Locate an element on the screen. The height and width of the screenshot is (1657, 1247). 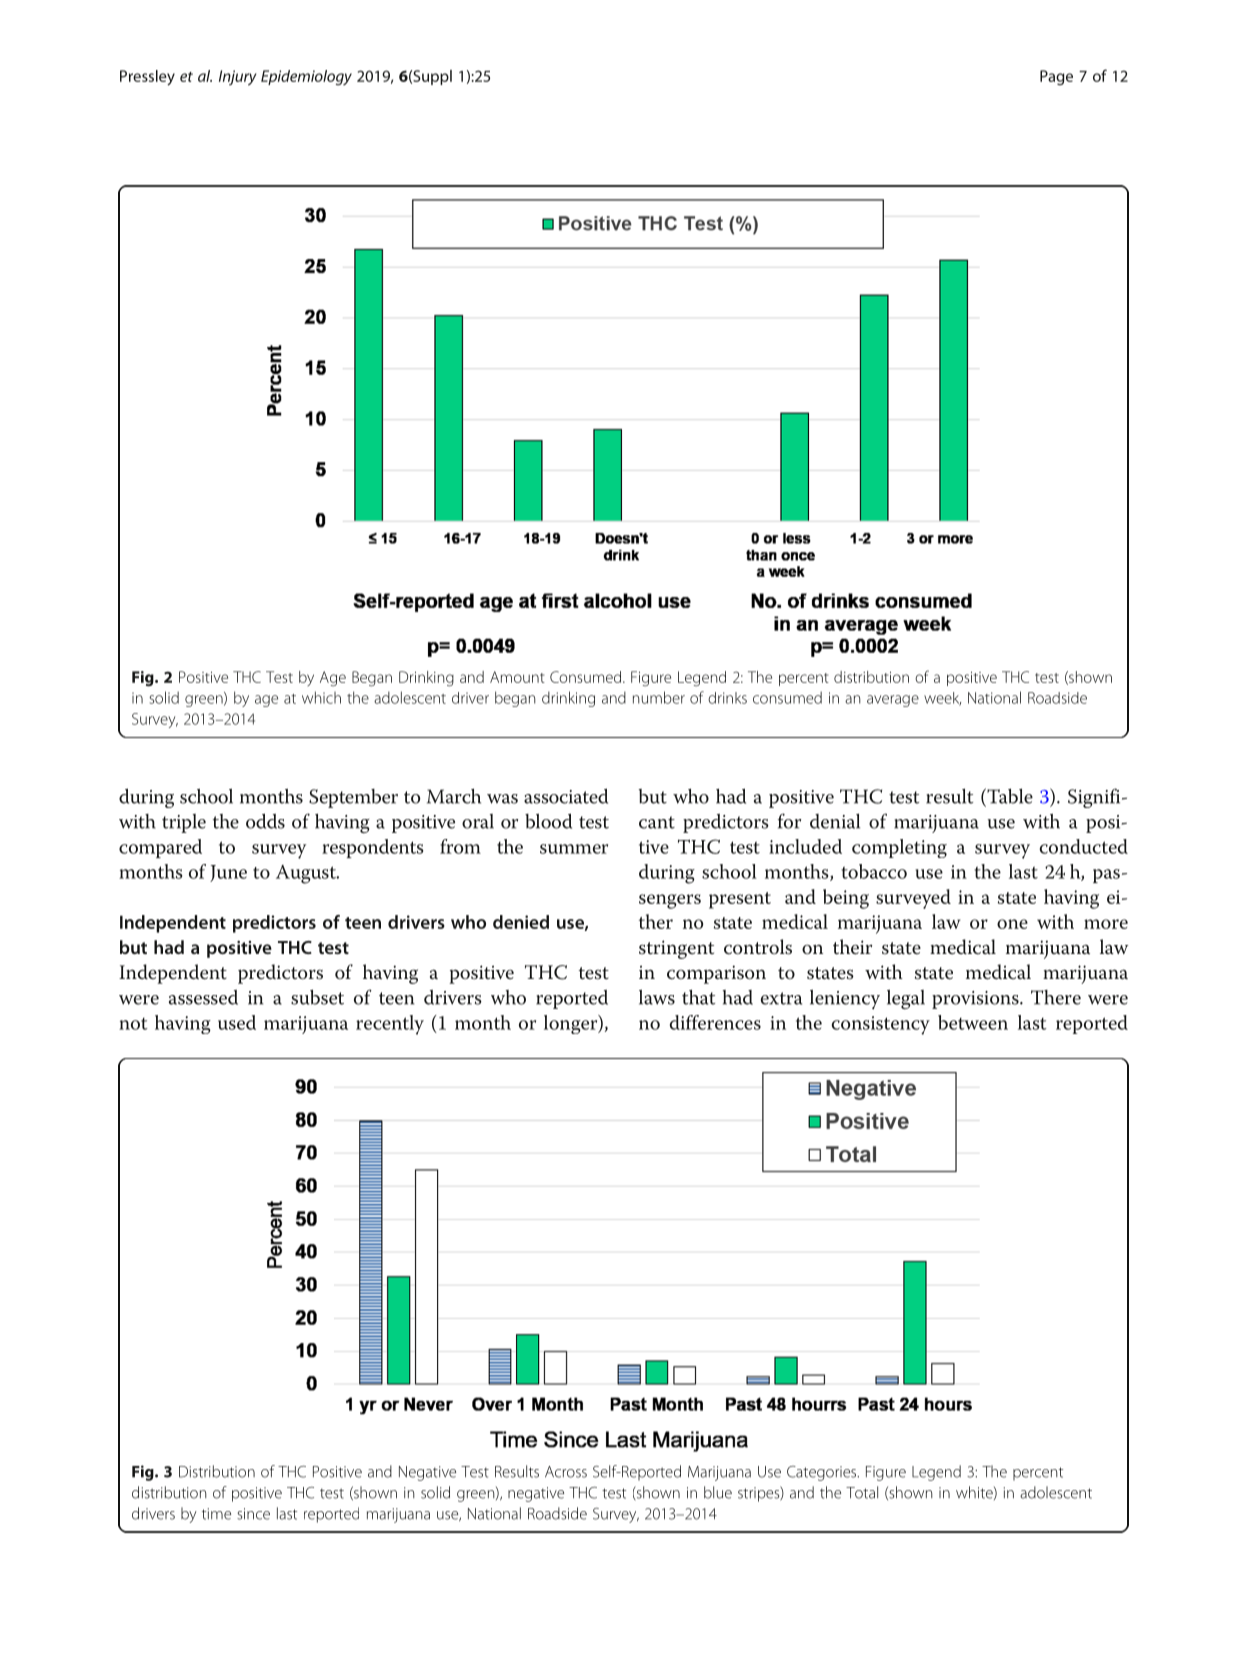
between is located at coordinates (973, 1022).
